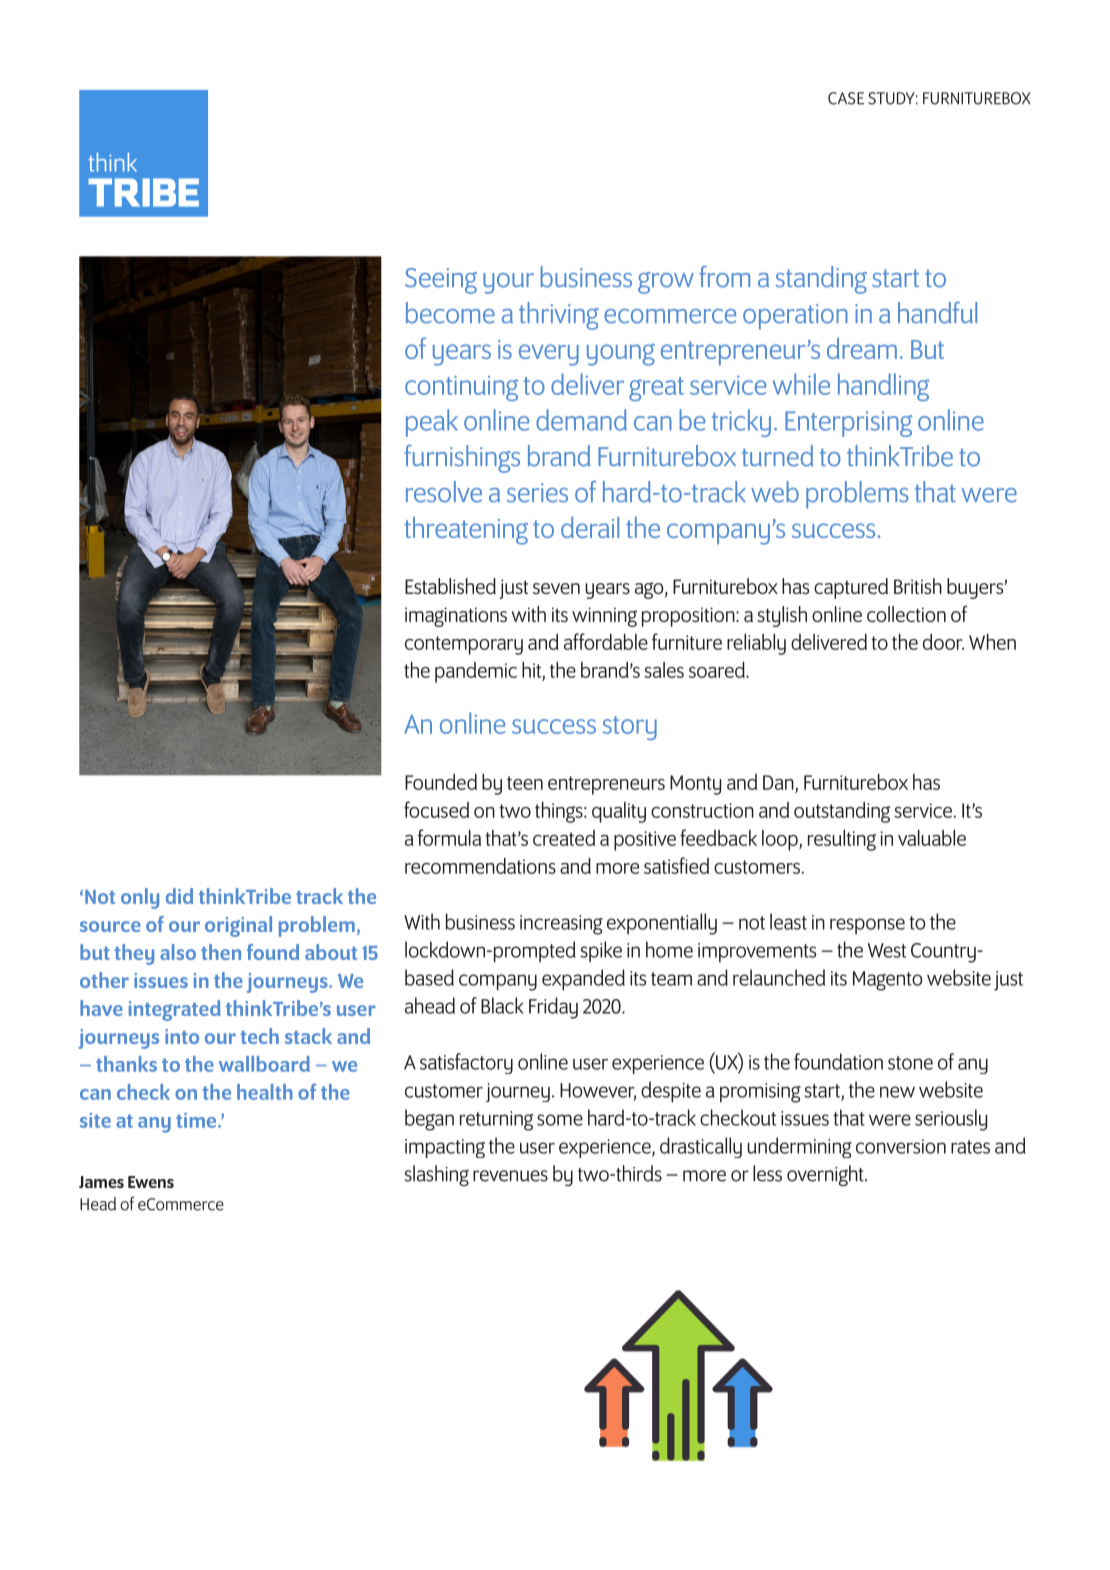 This screenshot has width=1110, height=1570. I want to click on some, so click(560, 1120).
